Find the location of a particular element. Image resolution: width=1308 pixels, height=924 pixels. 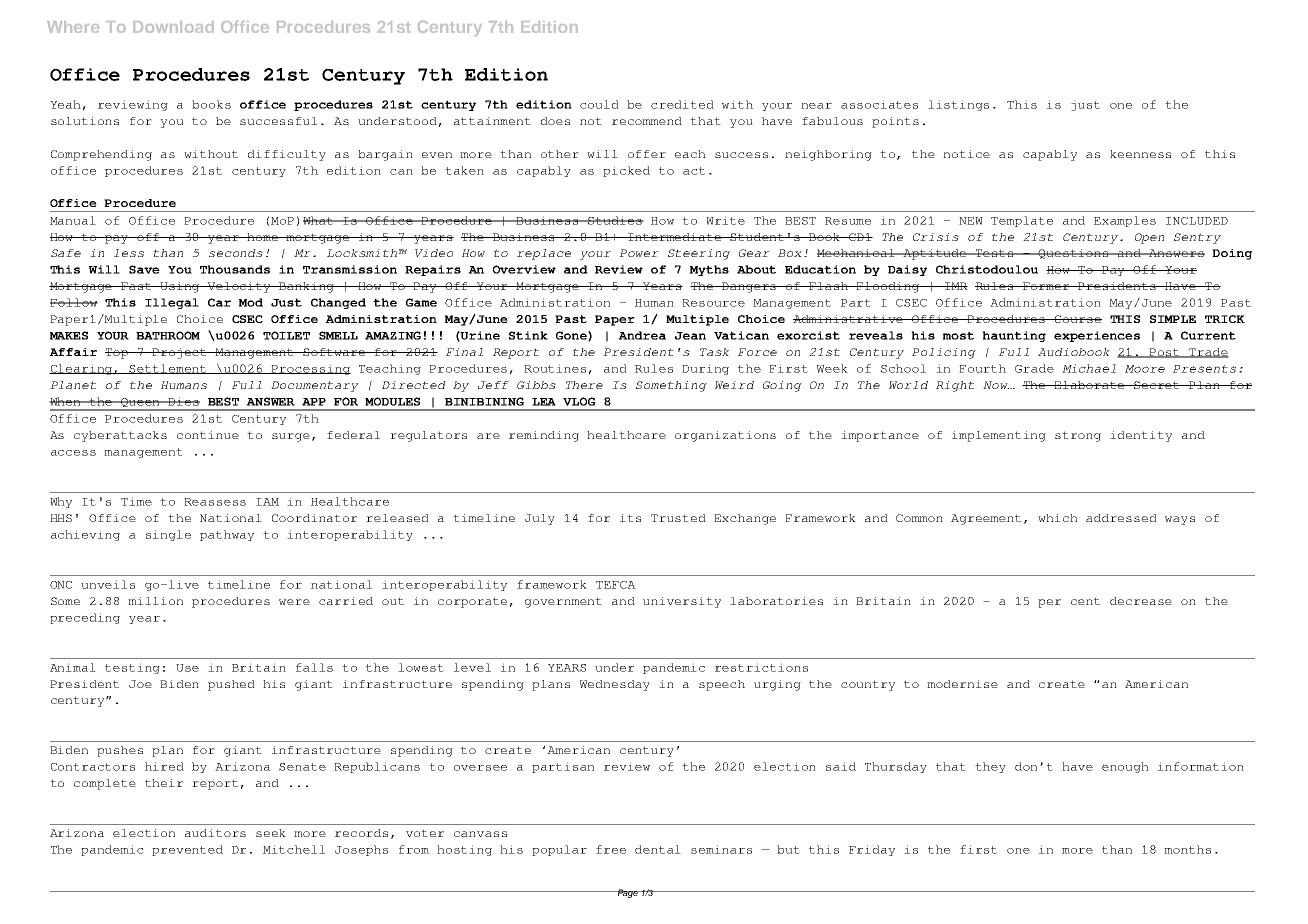

credited is located at coordinates (682, 104).
